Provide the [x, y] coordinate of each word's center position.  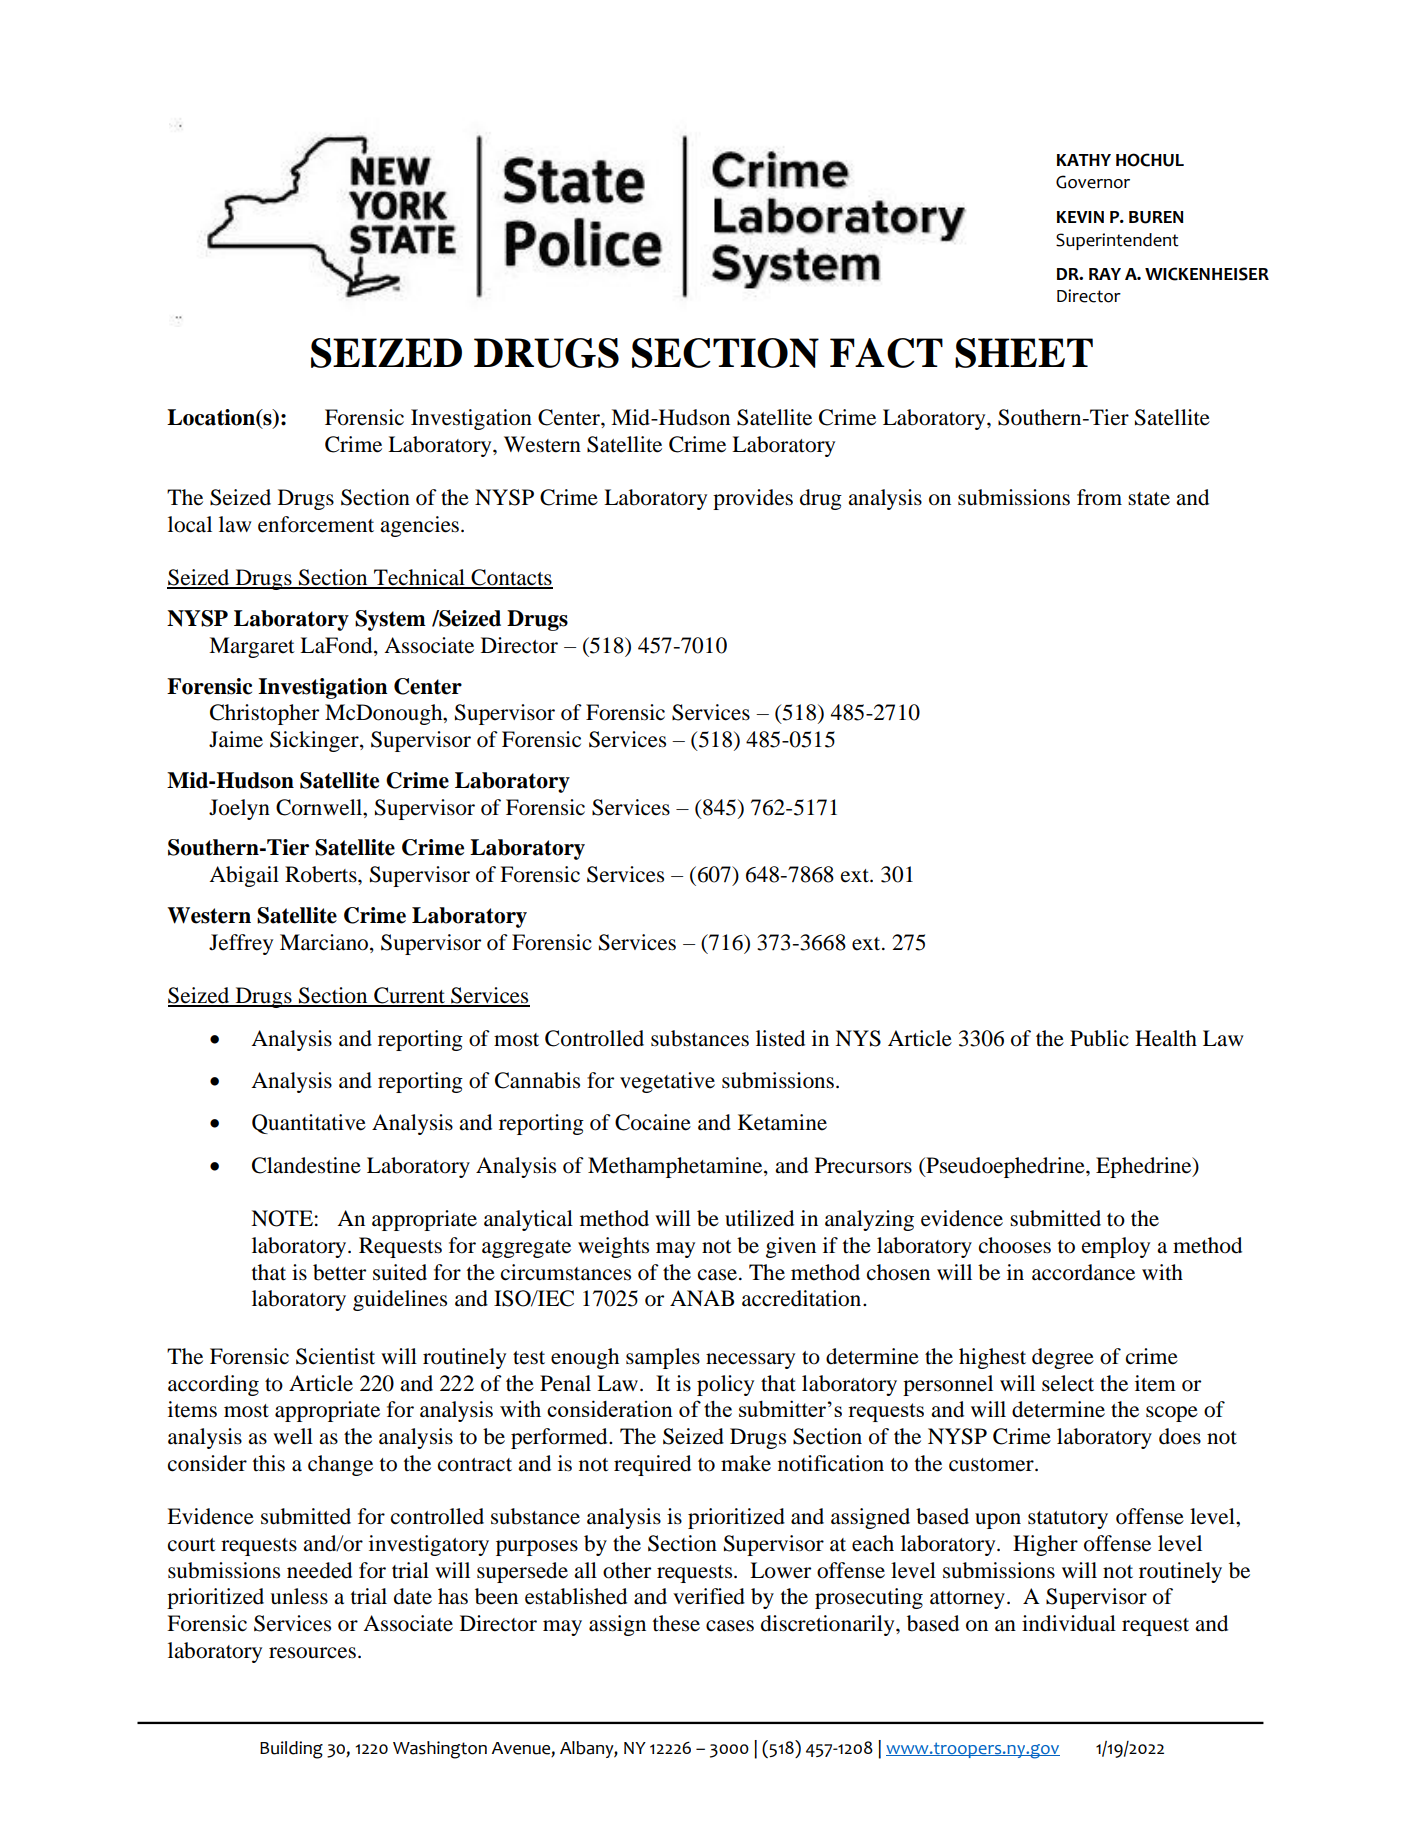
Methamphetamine [676, 1167]
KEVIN [1080, 217]
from [1099, 497]
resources [312, 1653]
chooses [1015, 1245]
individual [1069, 1623]
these [676, 1623]
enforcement [316, 524]
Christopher [264, 714]
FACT [886, 353]
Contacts [511, 578]
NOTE [282, 1218]
